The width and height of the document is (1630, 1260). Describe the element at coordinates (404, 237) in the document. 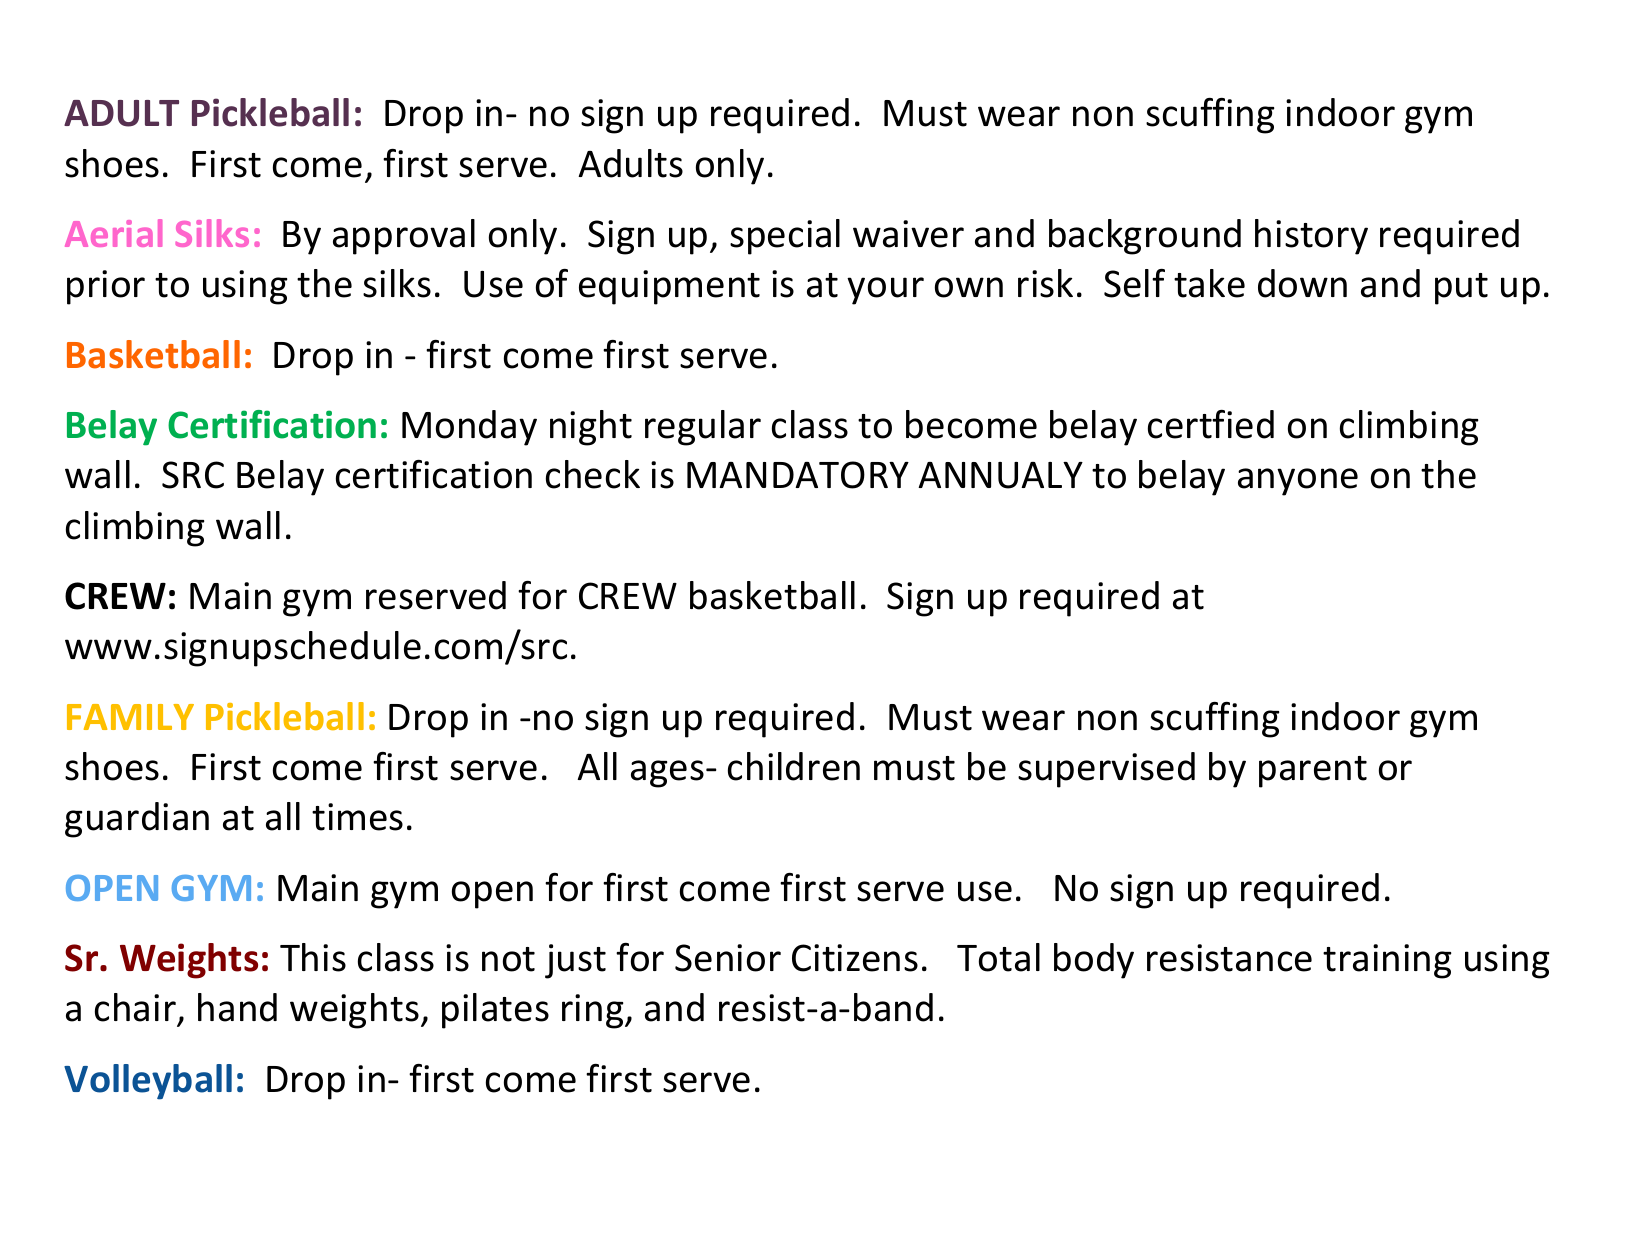

I see `approval` at that location.
